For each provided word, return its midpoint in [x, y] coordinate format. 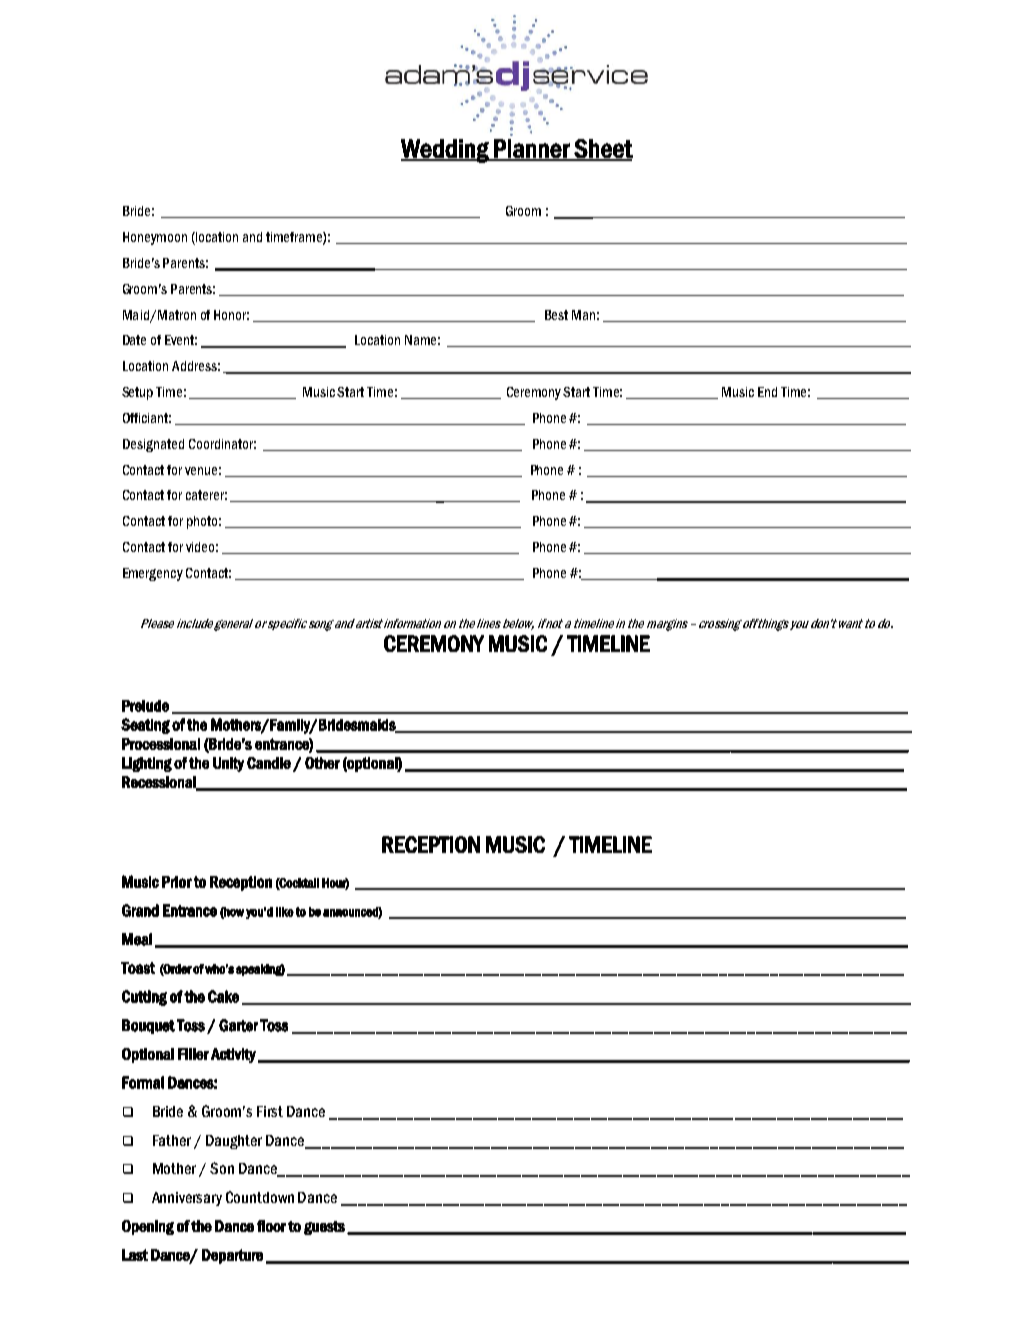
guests [324, 1228]
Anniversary [187, 1199]
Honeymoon [155, 238]
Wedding [446, 151]
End [767, 392]
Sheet [602, 149]
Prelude [145, 706]
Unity [228, 764]
